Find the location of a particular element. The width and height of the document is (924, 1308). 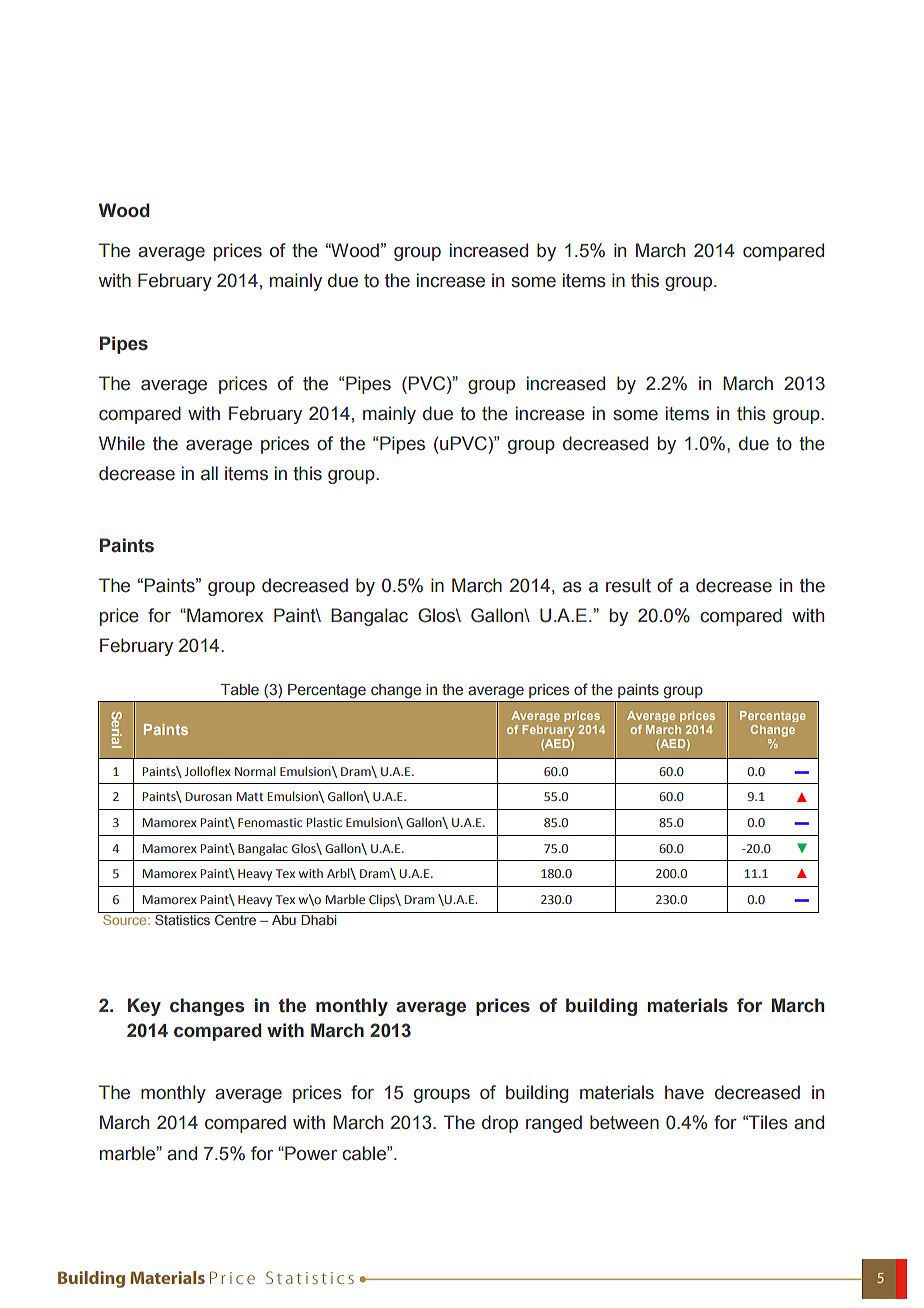

drop is located at coordinates (500, 1124).
